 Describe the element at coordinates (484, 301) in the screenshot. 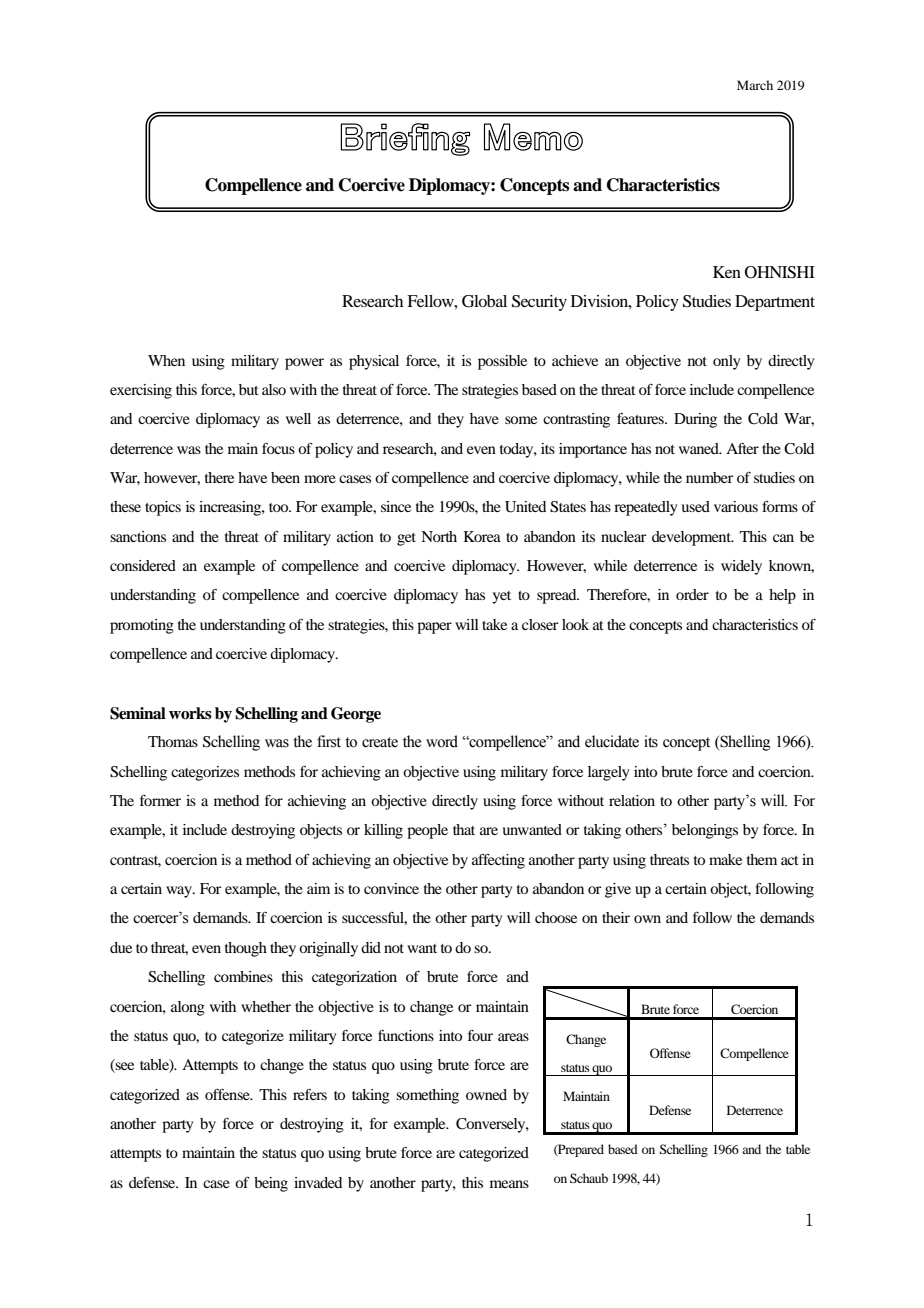

I see `Global` at that location.
